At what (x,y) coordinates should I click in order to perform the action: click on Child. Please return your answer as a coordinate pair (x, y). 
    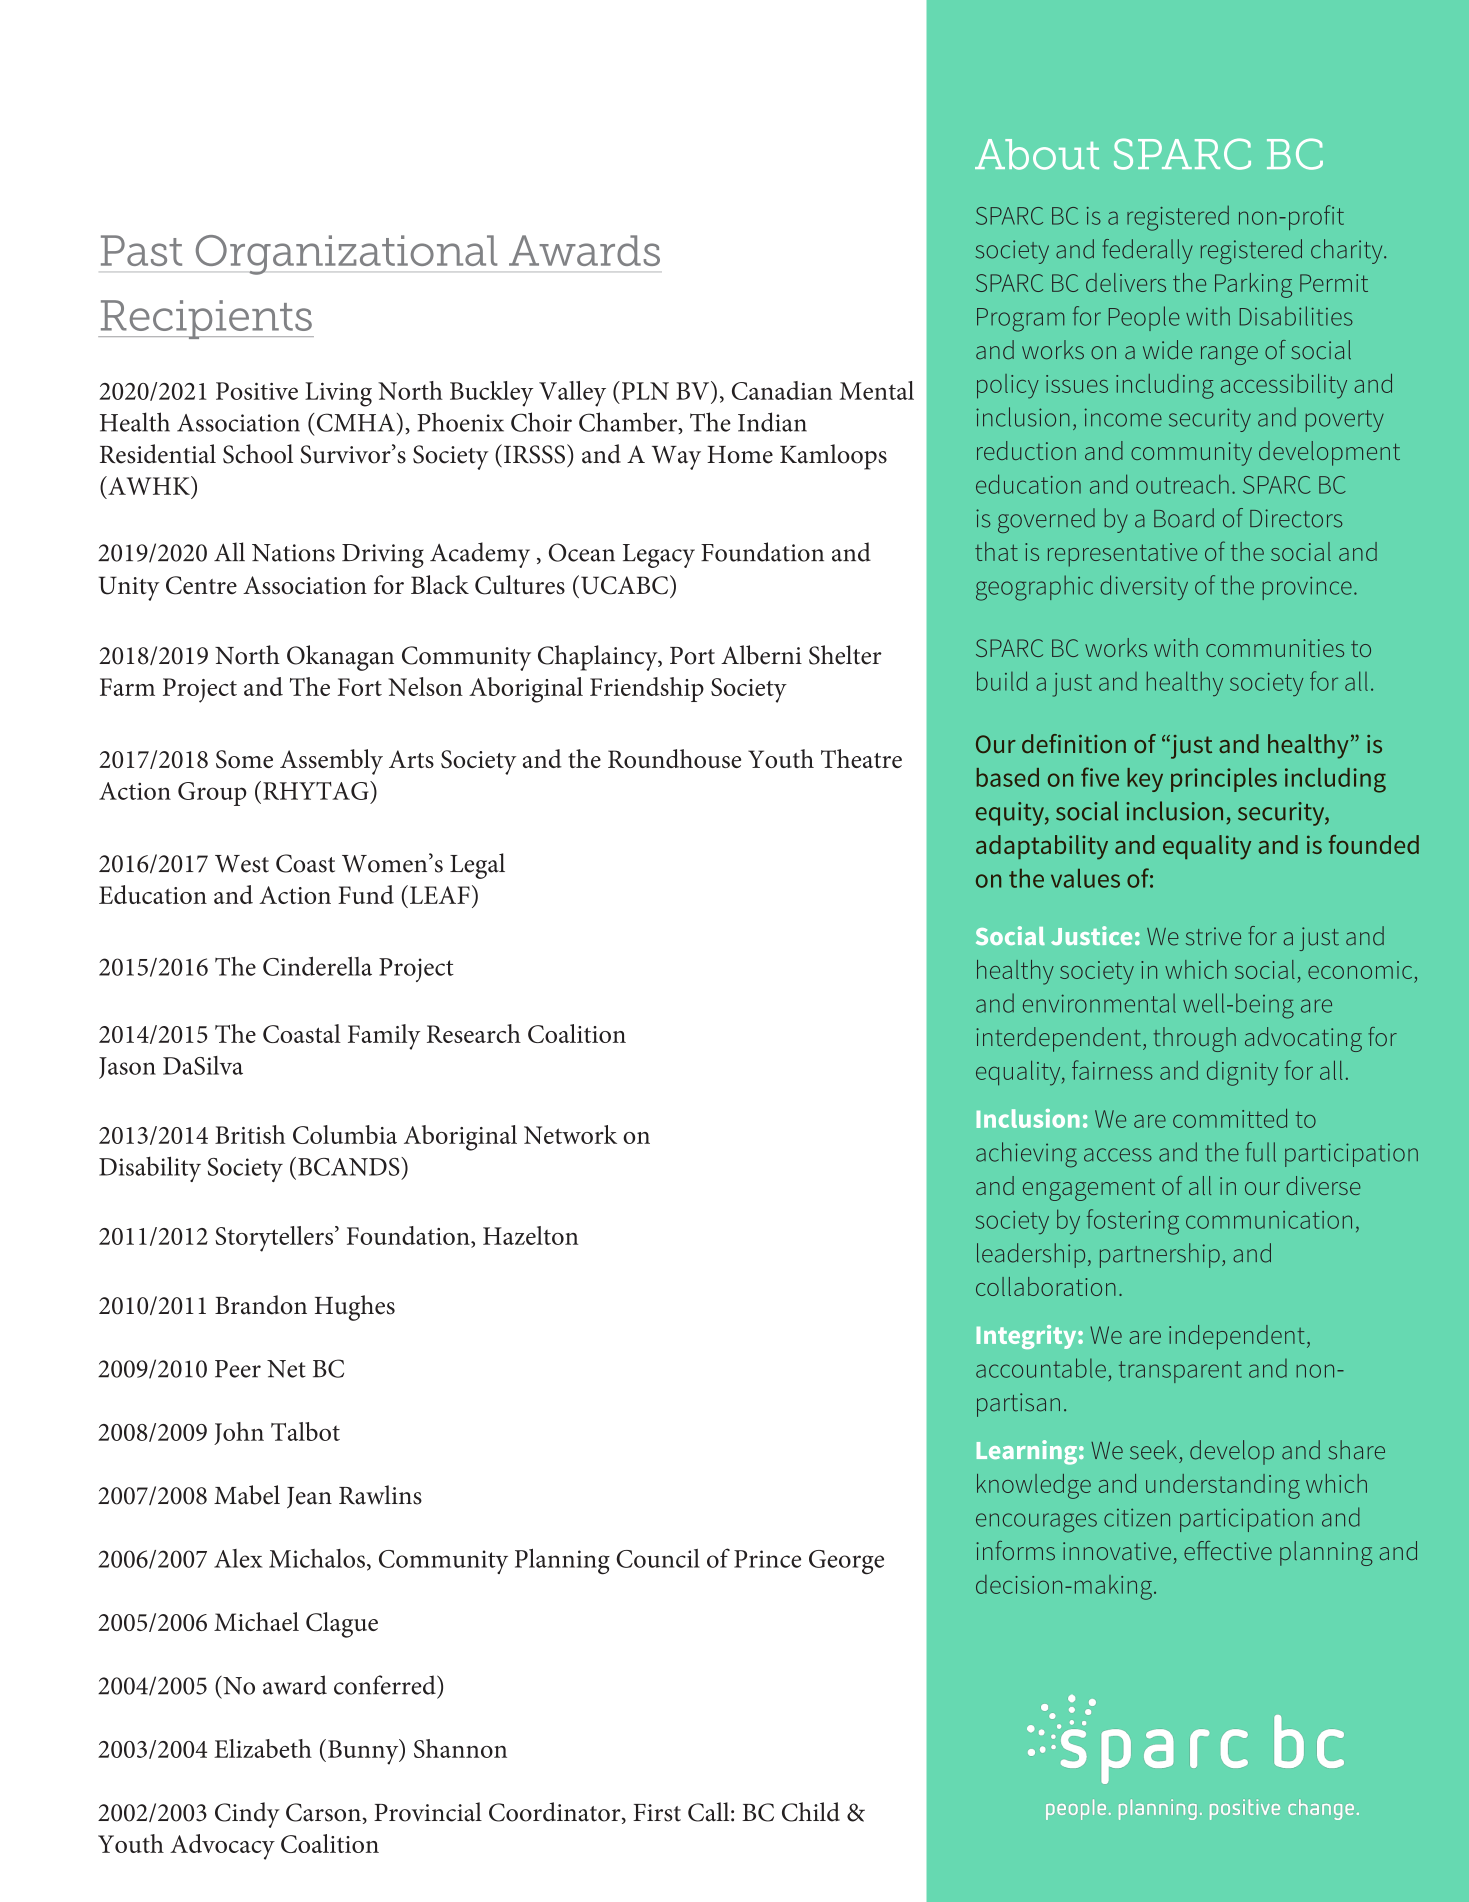
    Looking at the image, I should click on (811, 1812).
